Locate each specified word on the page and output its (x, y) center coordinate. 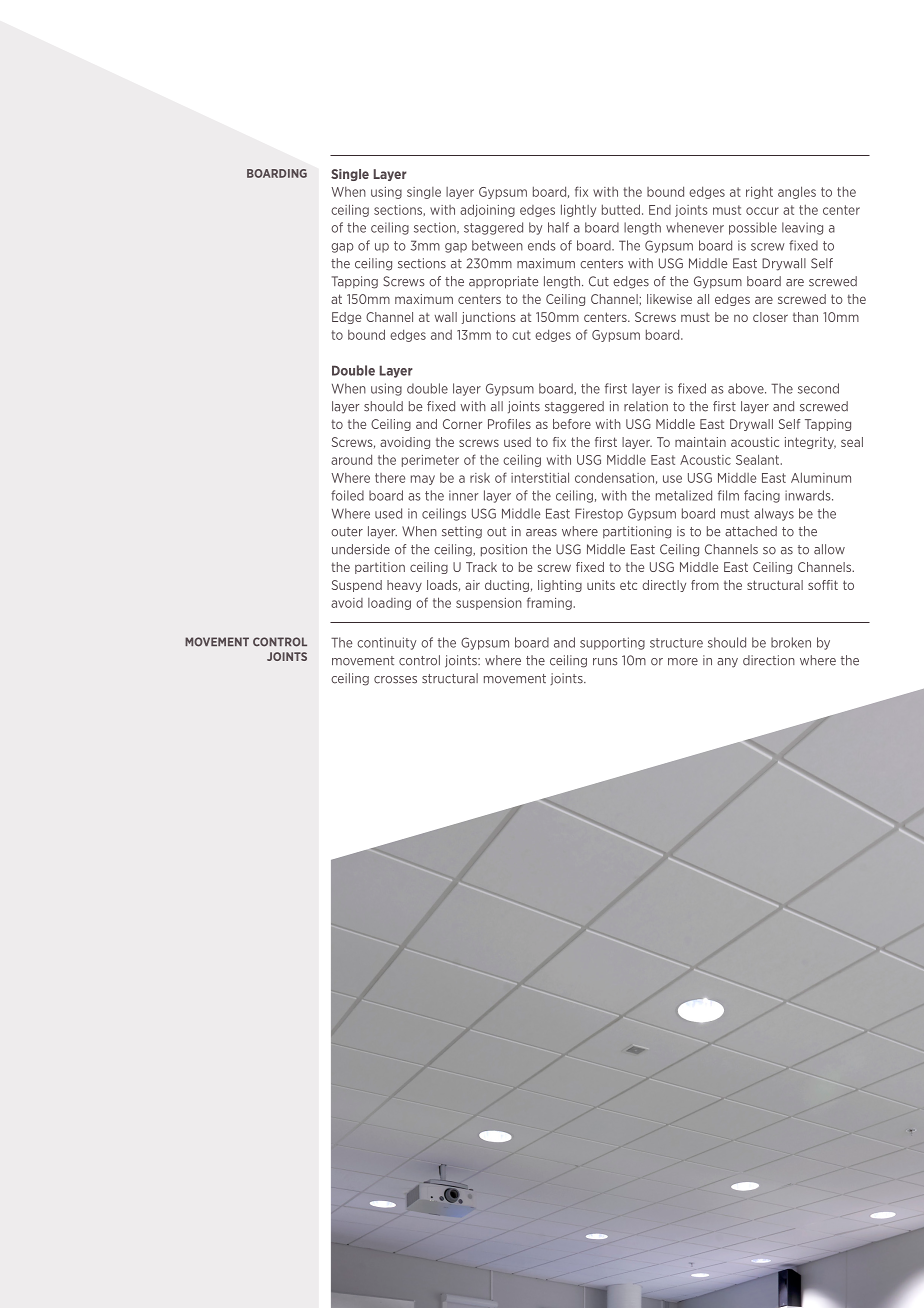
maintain (700, 442)
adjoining (487, 210)
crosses (395, 680)
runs (605, 662)
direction (769, 660)
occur (762, 211)
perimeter (430, 461)
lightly (578, 210)
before (572, 424)
